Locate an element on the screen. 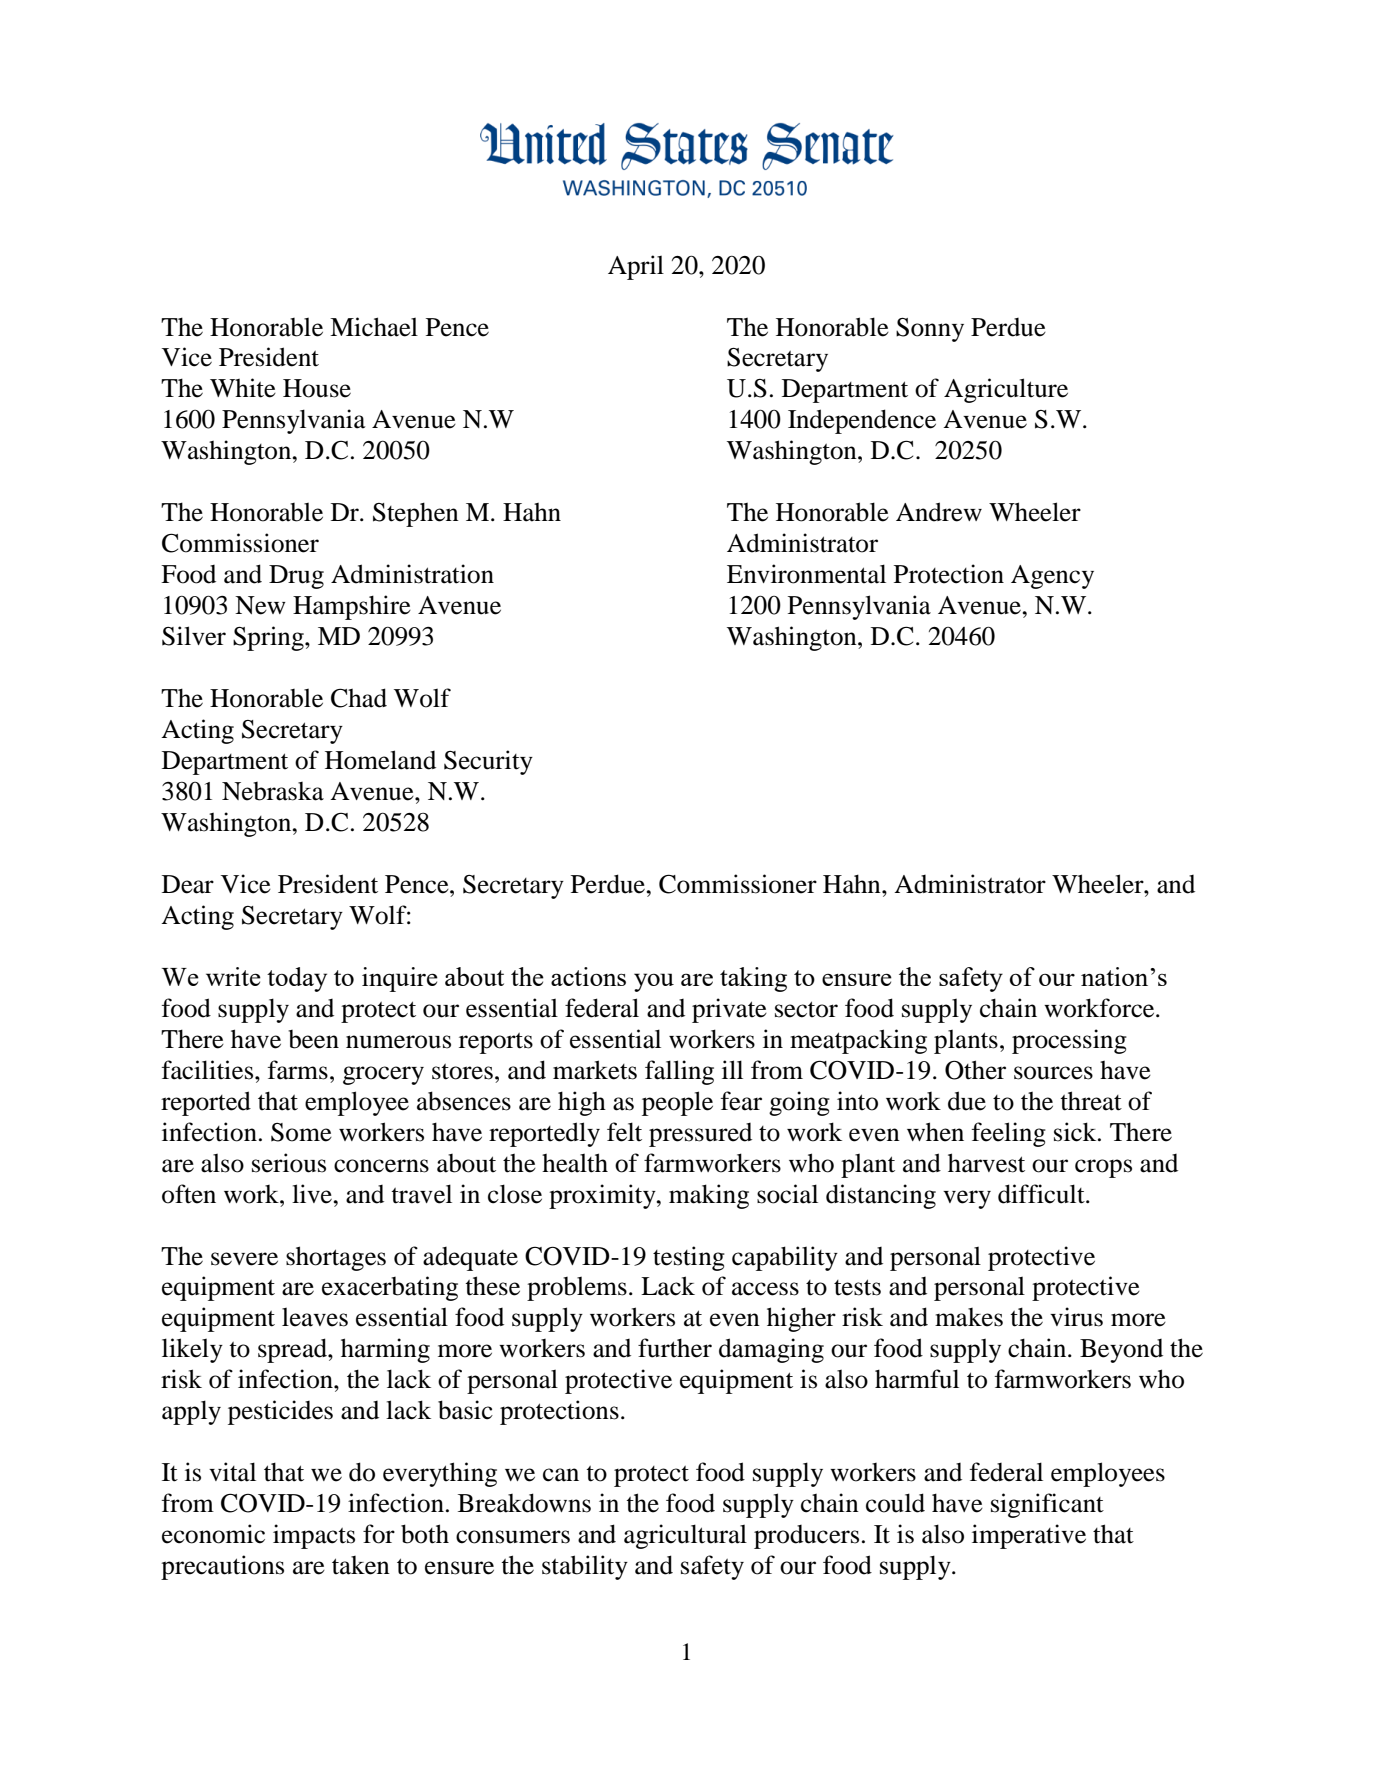 This screenshot has height=1777, width=1373. Agency is located at coordinates (1052, 577).
